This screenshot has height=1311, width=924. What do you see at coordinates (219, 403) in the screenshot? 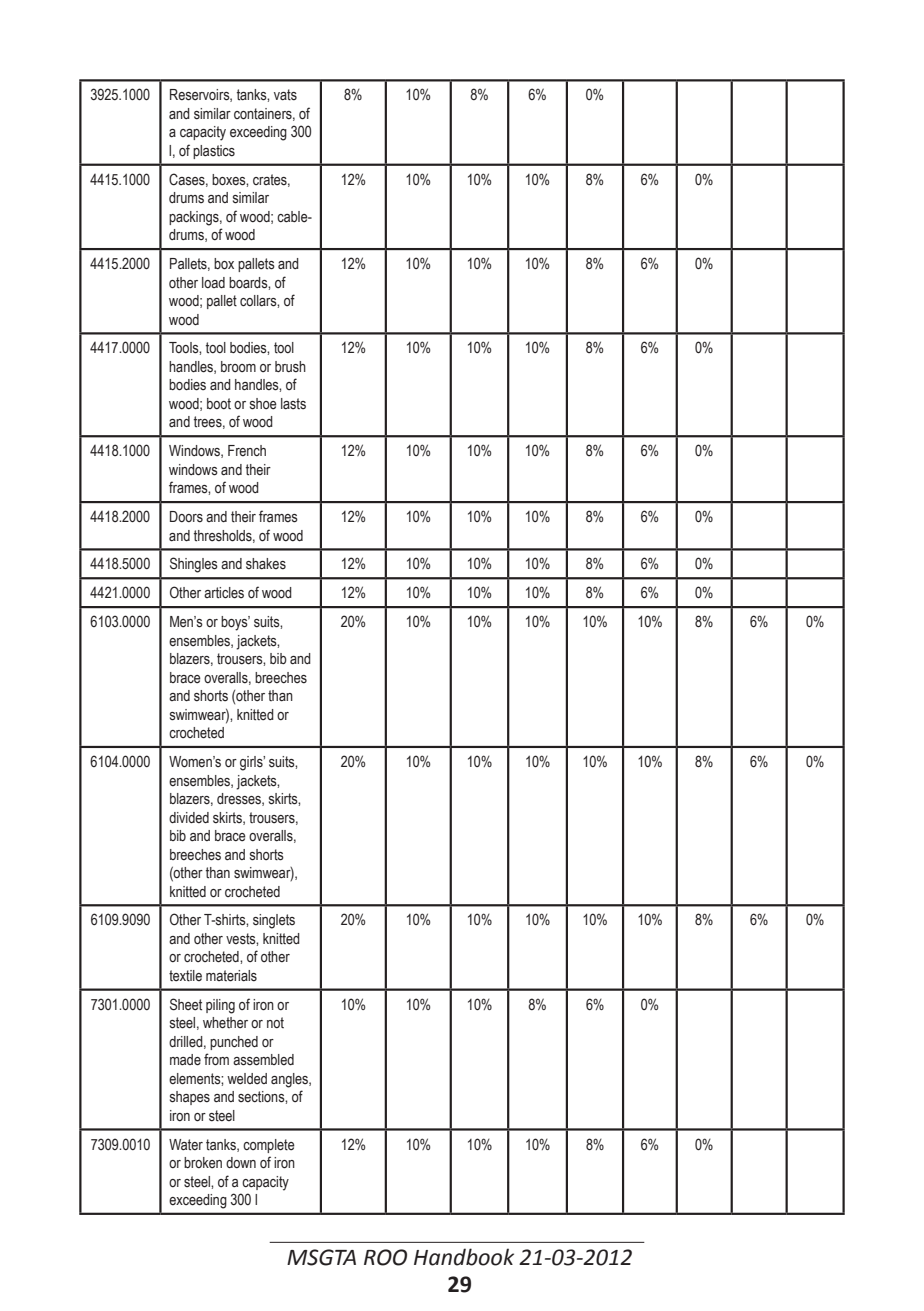
I see `boot` at bounding box center [219, 403].
